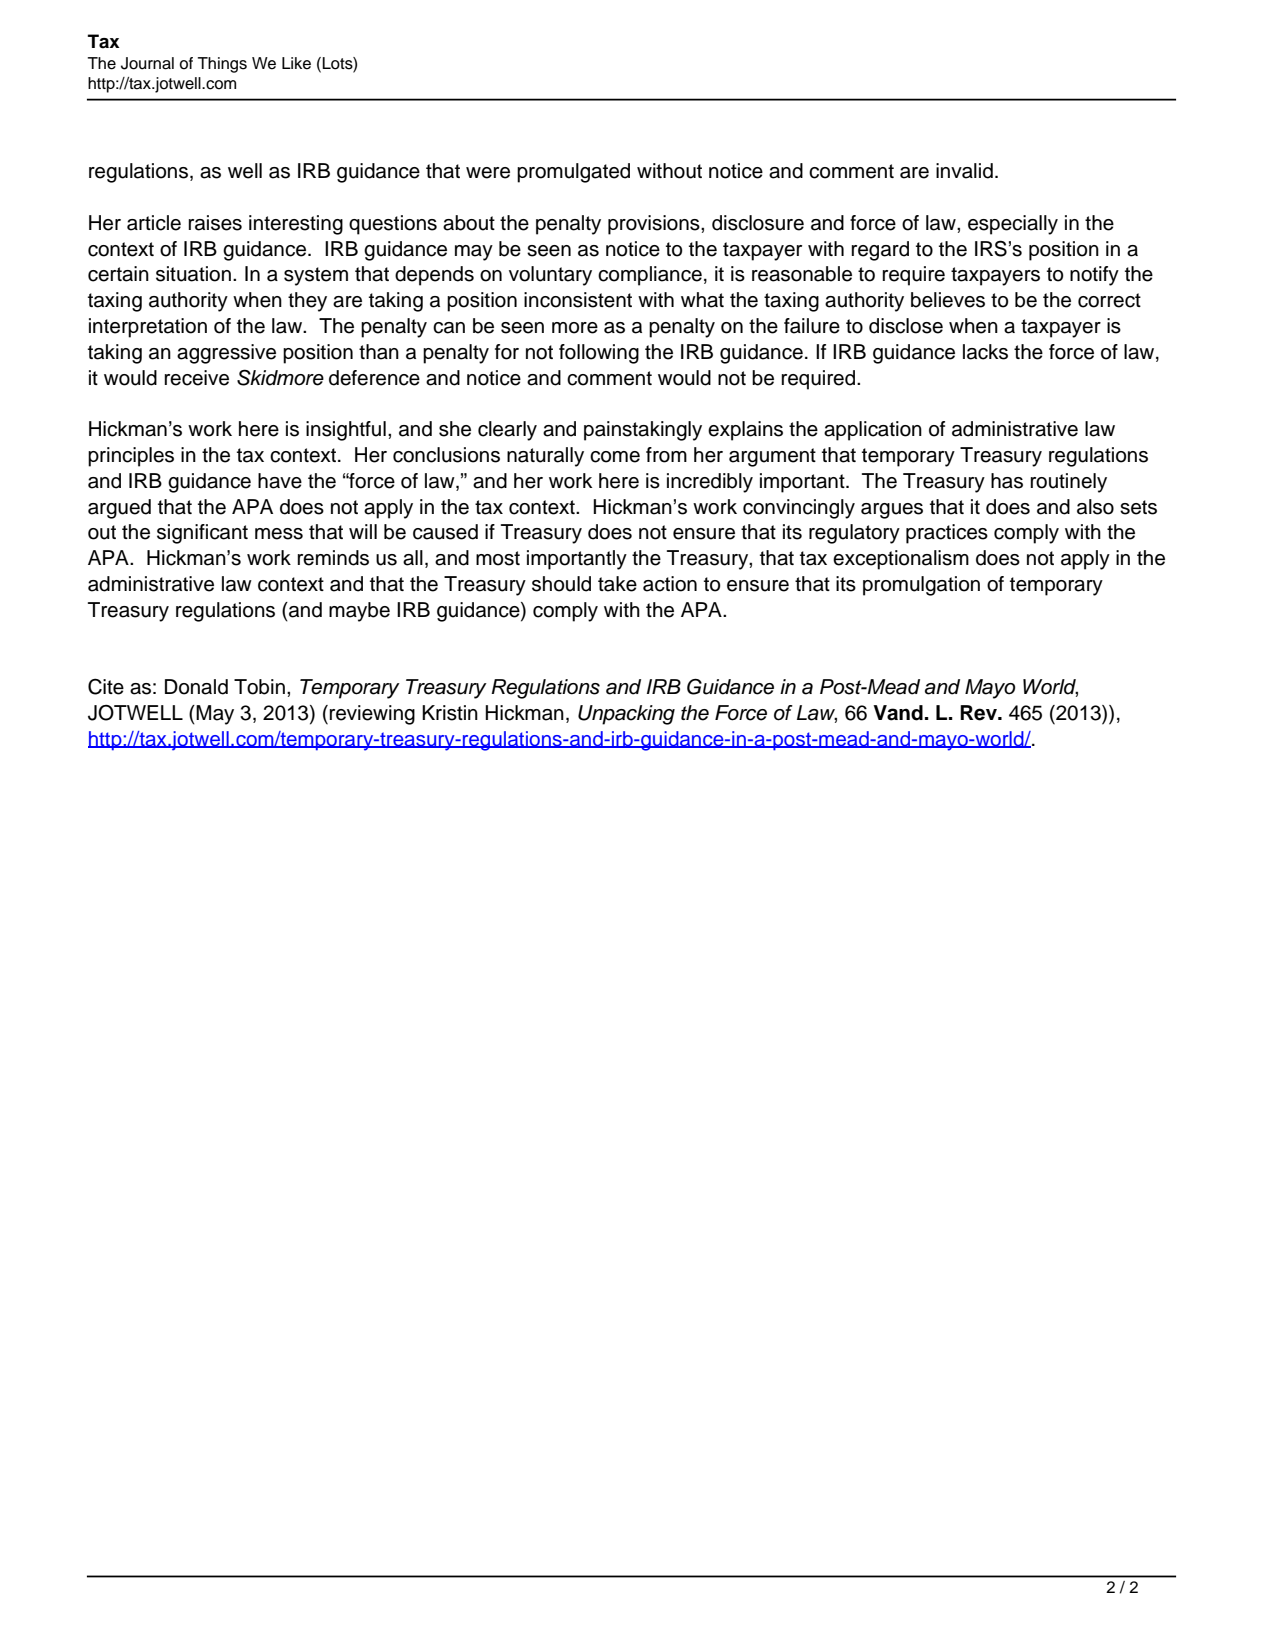  I want to click on Things, so click(222, 65).
